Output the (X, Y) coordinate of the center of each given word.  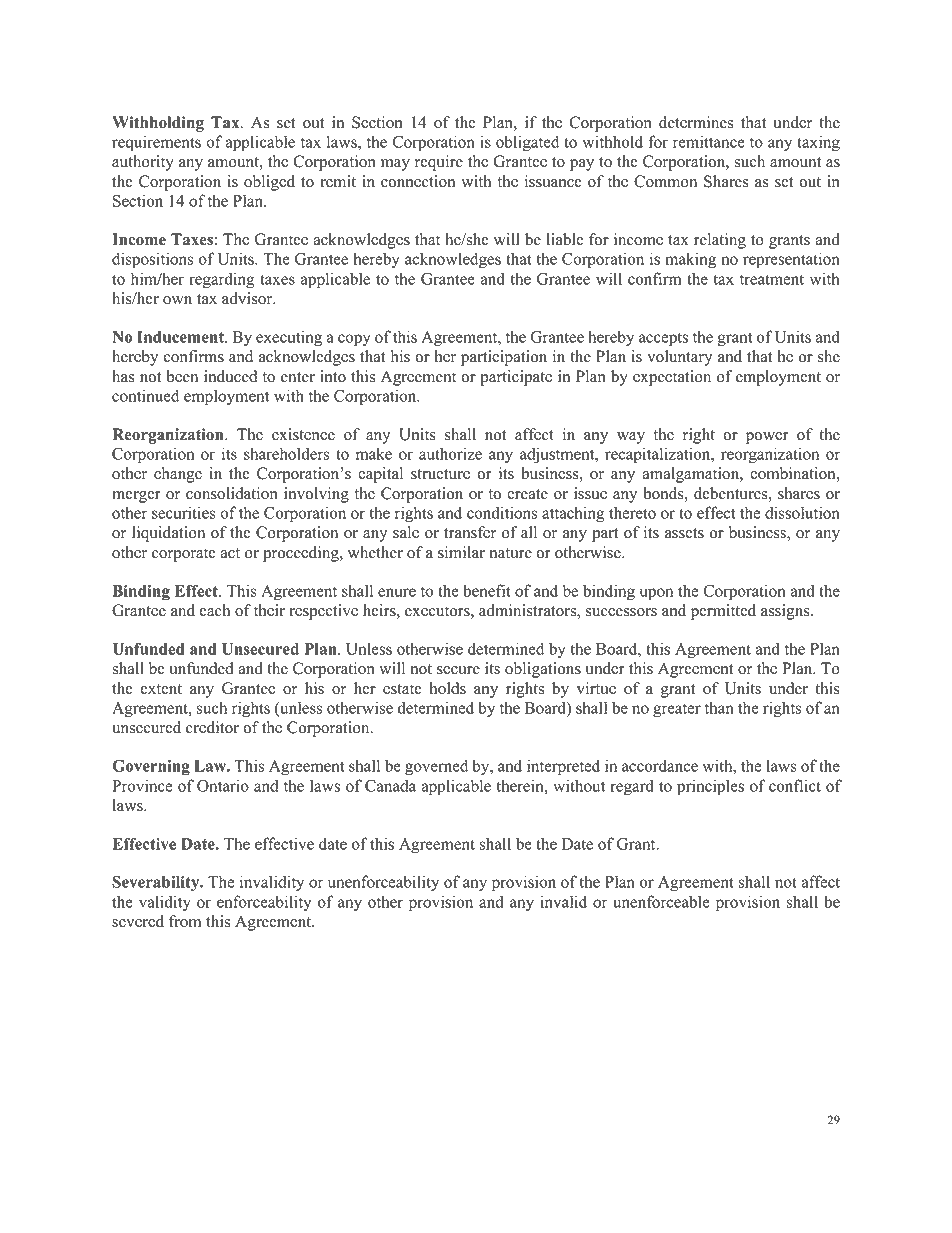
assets (684, 533)
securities (184, 512)
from (185, 921)
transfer (470, 532)
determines (696, 122)
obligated (527, 143)
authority (143, 163)
